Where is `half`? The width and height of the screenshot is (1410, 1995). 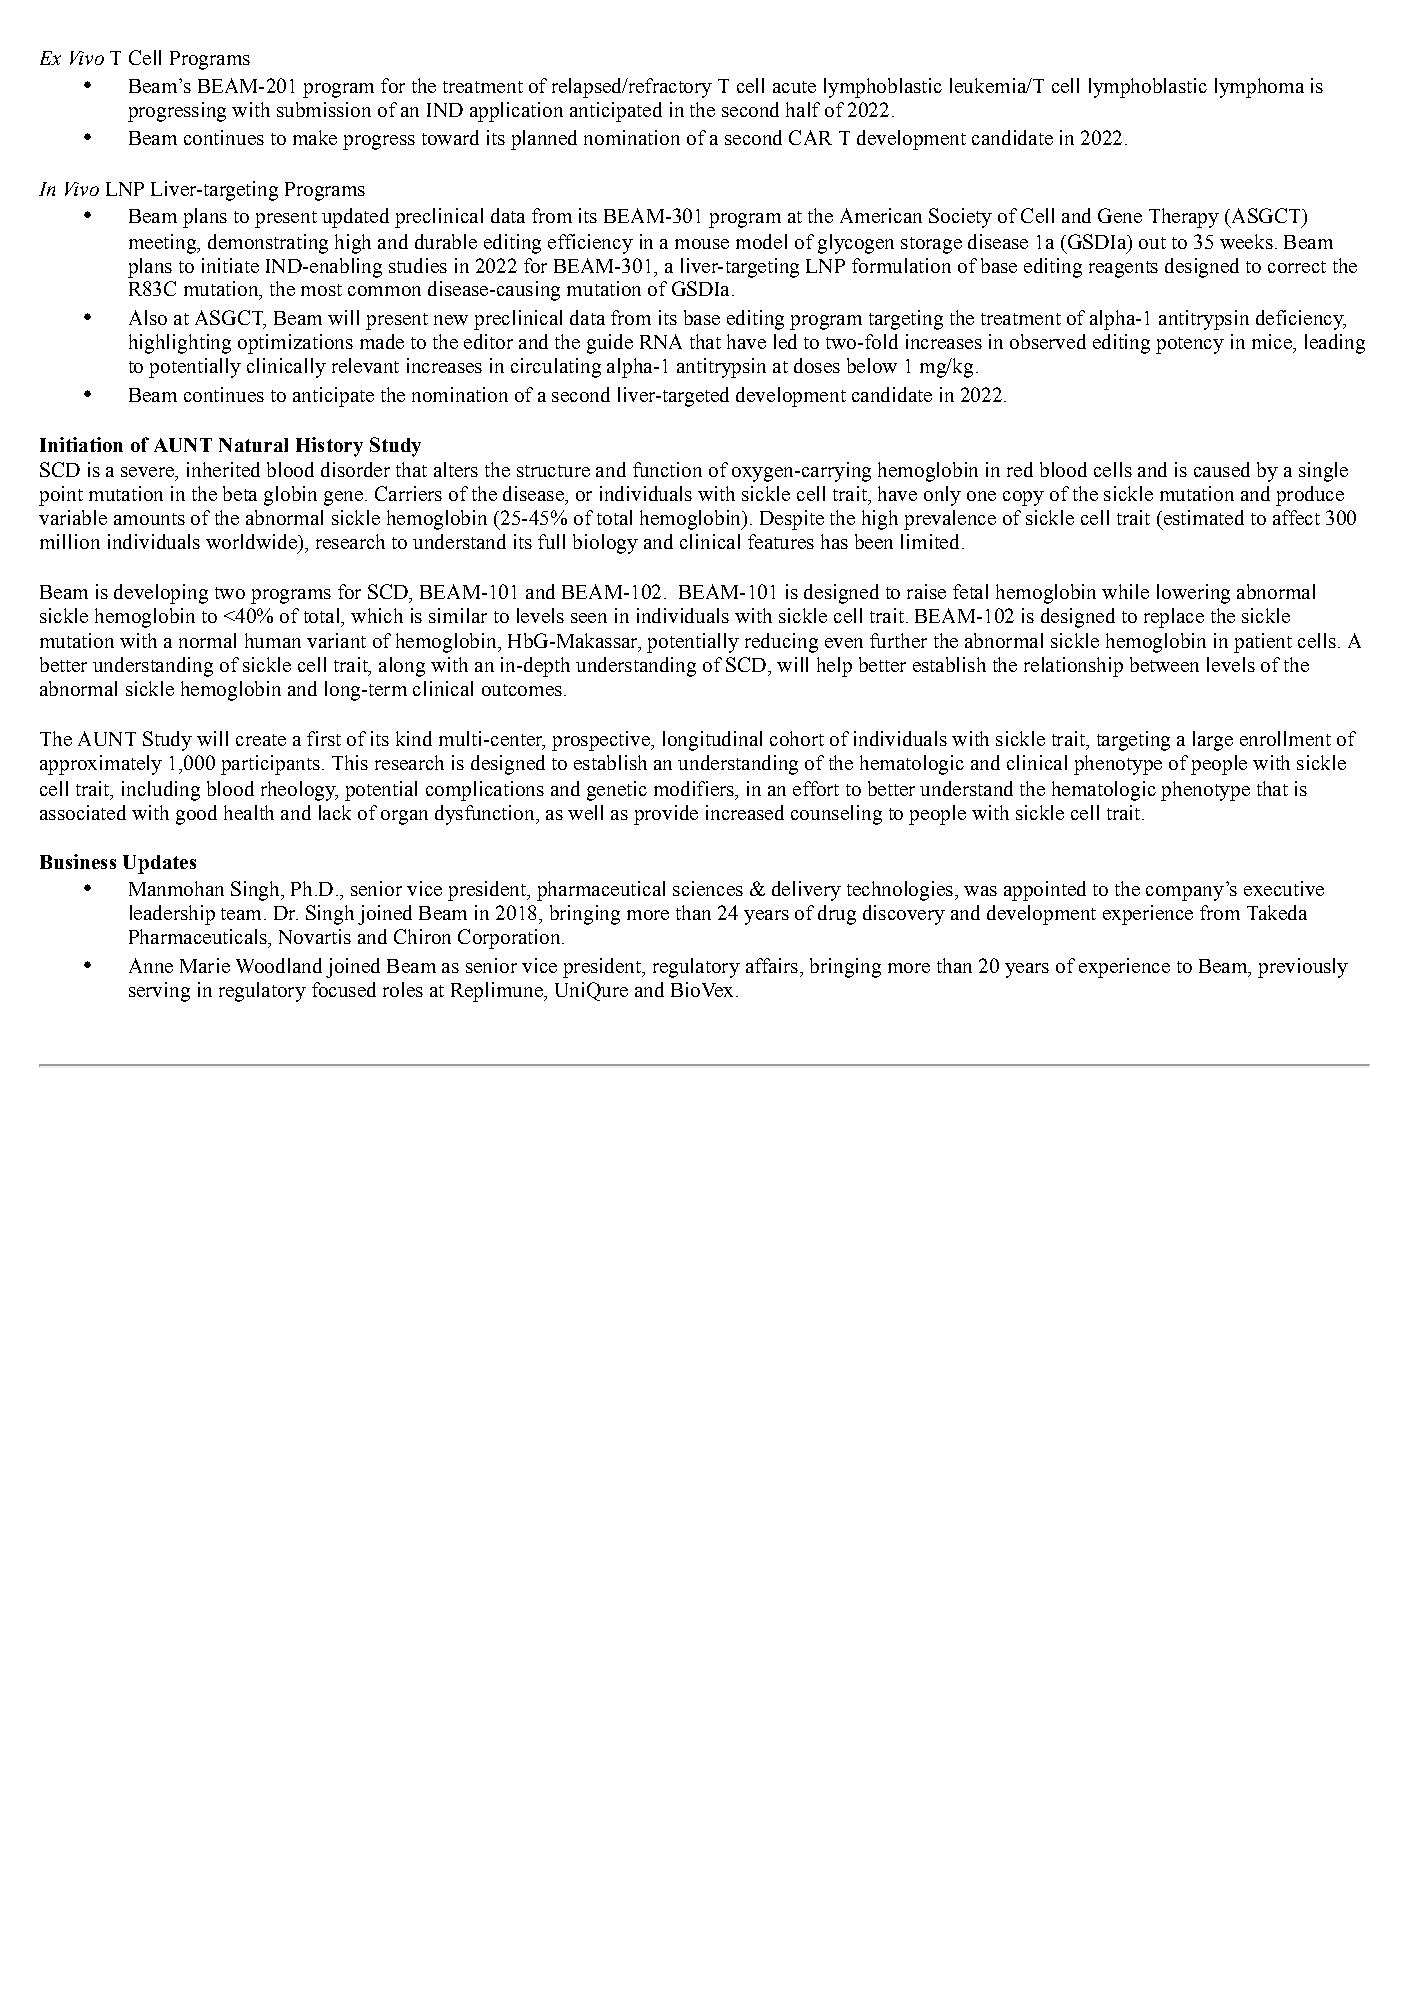
half is located at coordinates (803, 109).
